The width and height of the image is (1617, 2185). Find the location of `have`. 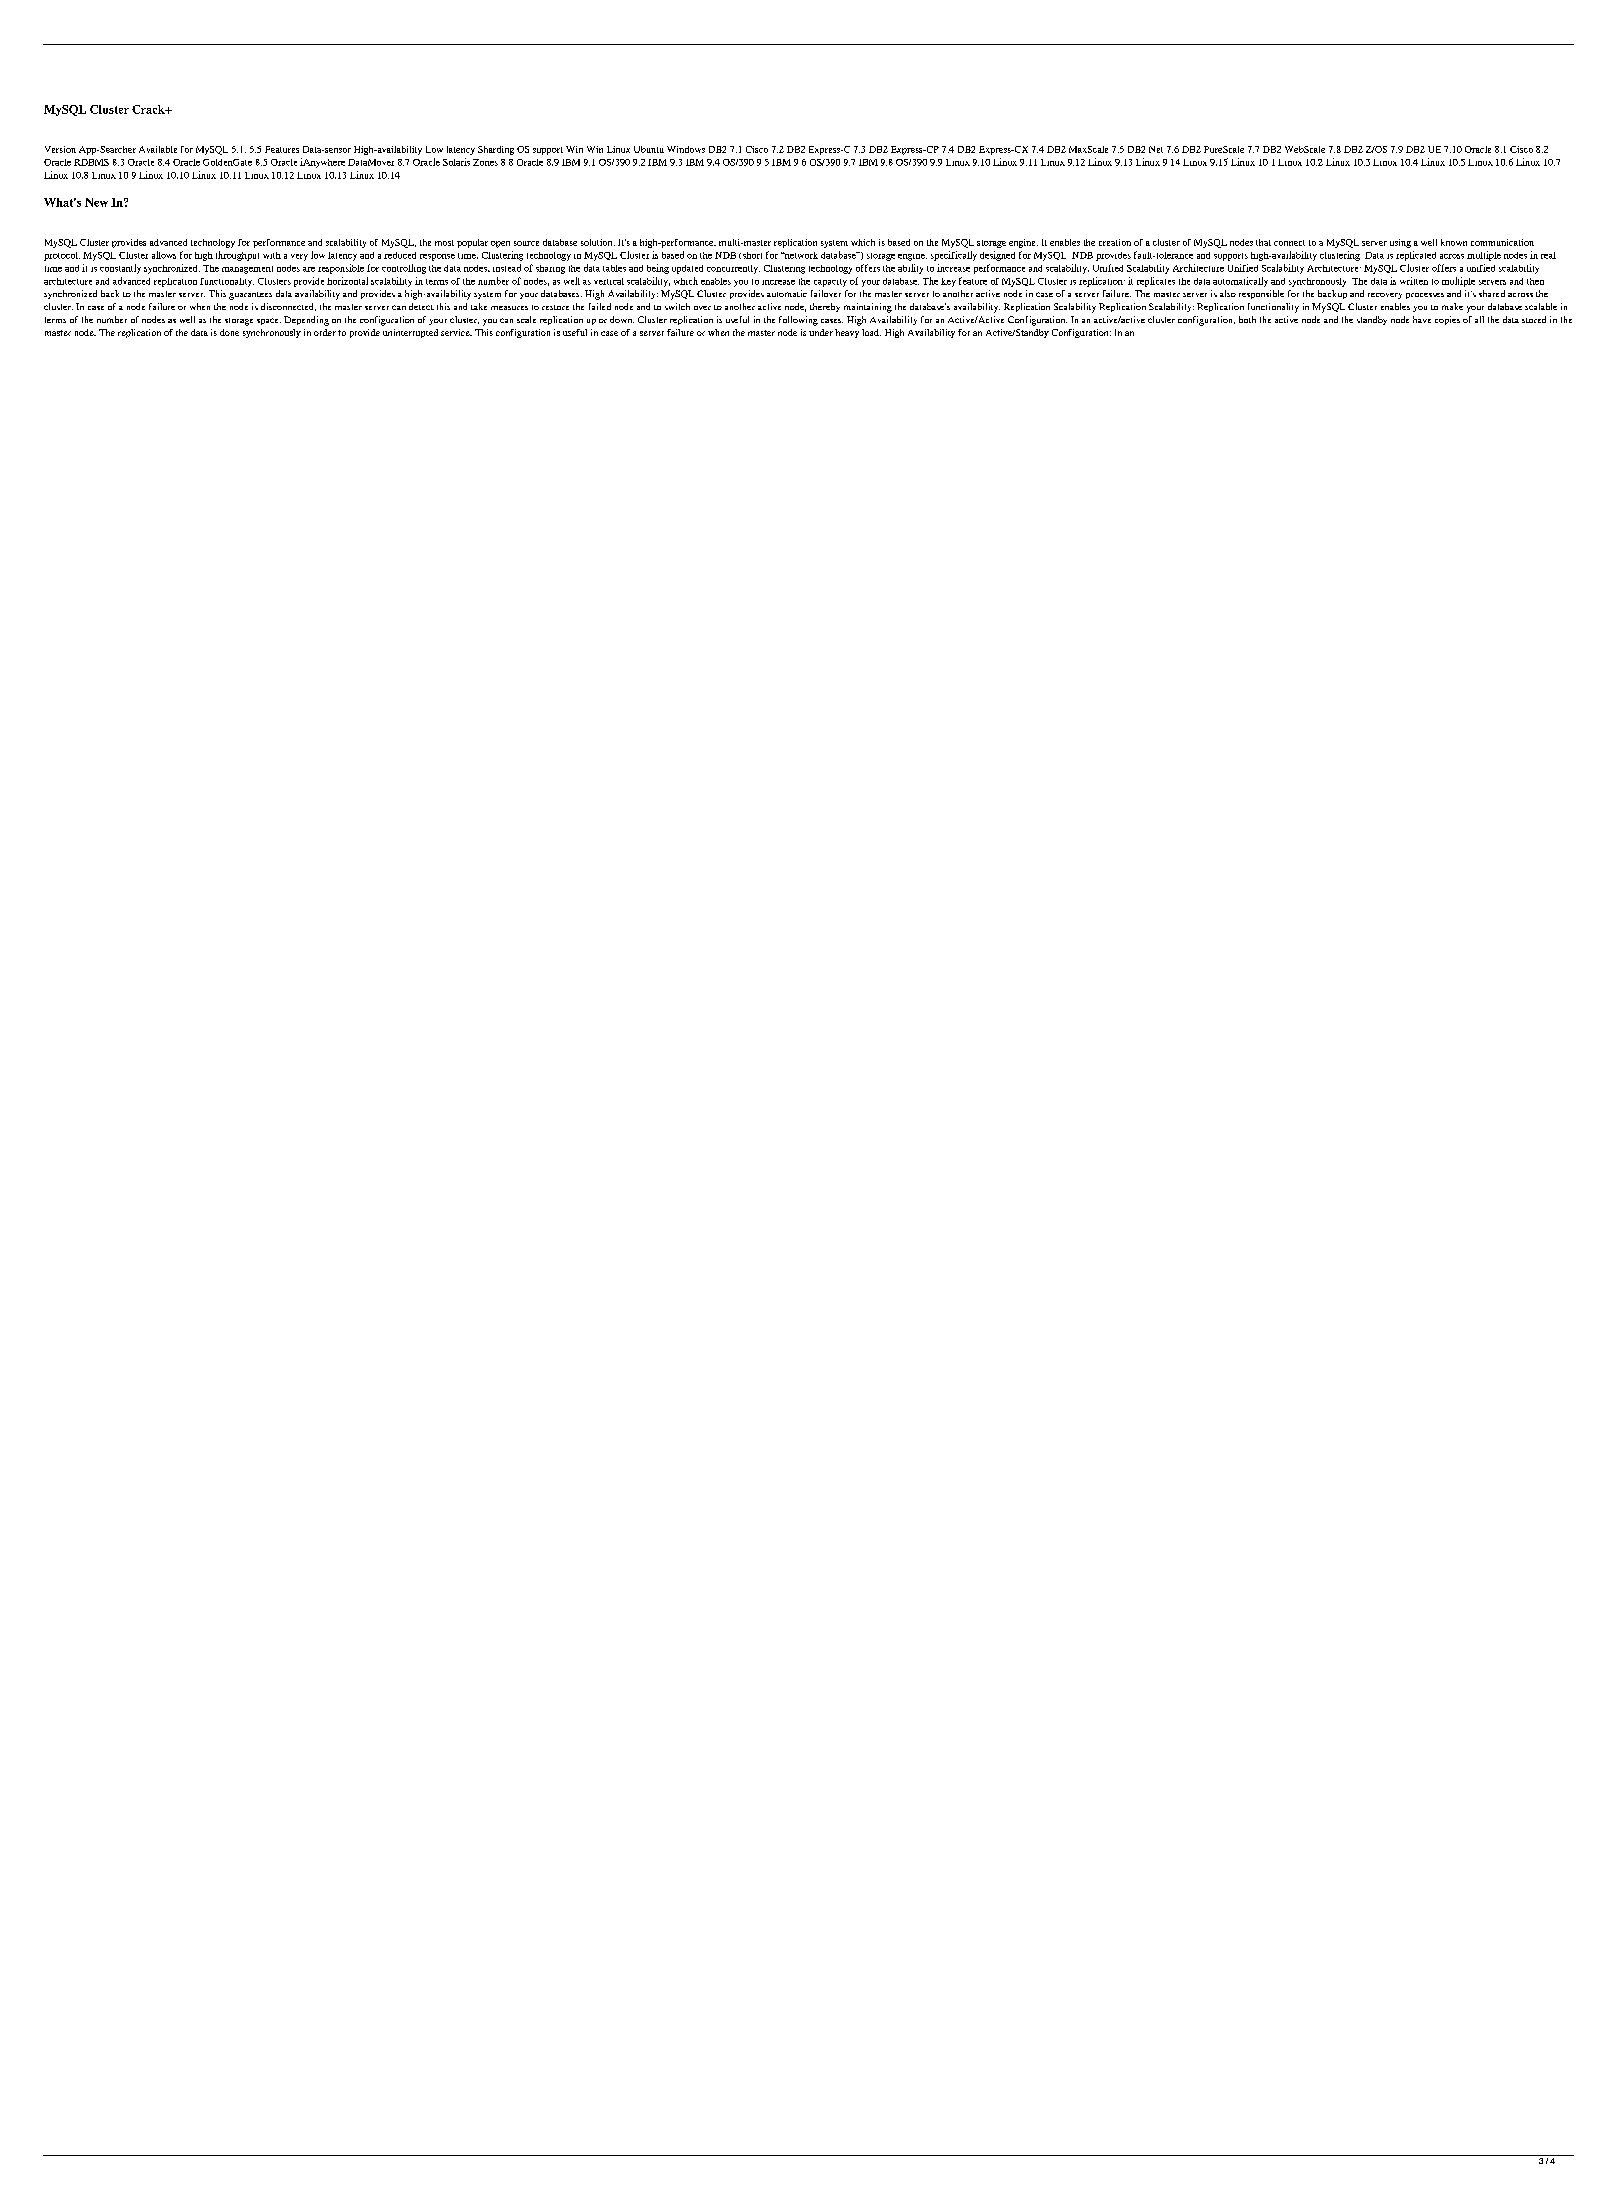

have is located at coordinates (1422, 319).
